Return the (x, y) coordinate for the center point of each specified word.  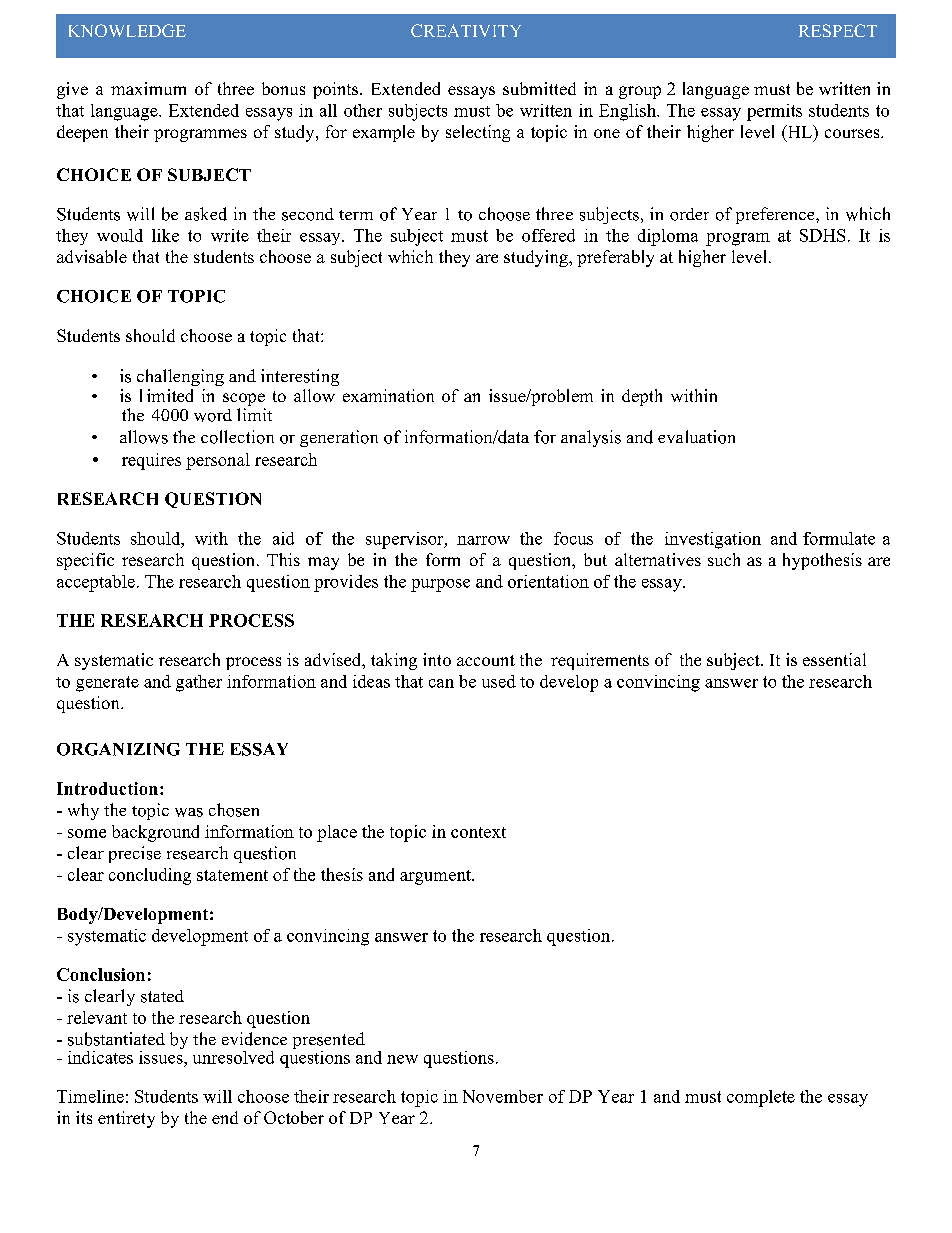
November (503, 1096)
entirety (126, 1119)
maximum (148, 88)
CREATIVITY (466, 30)
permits (774, 112)
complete (761, 1098)
